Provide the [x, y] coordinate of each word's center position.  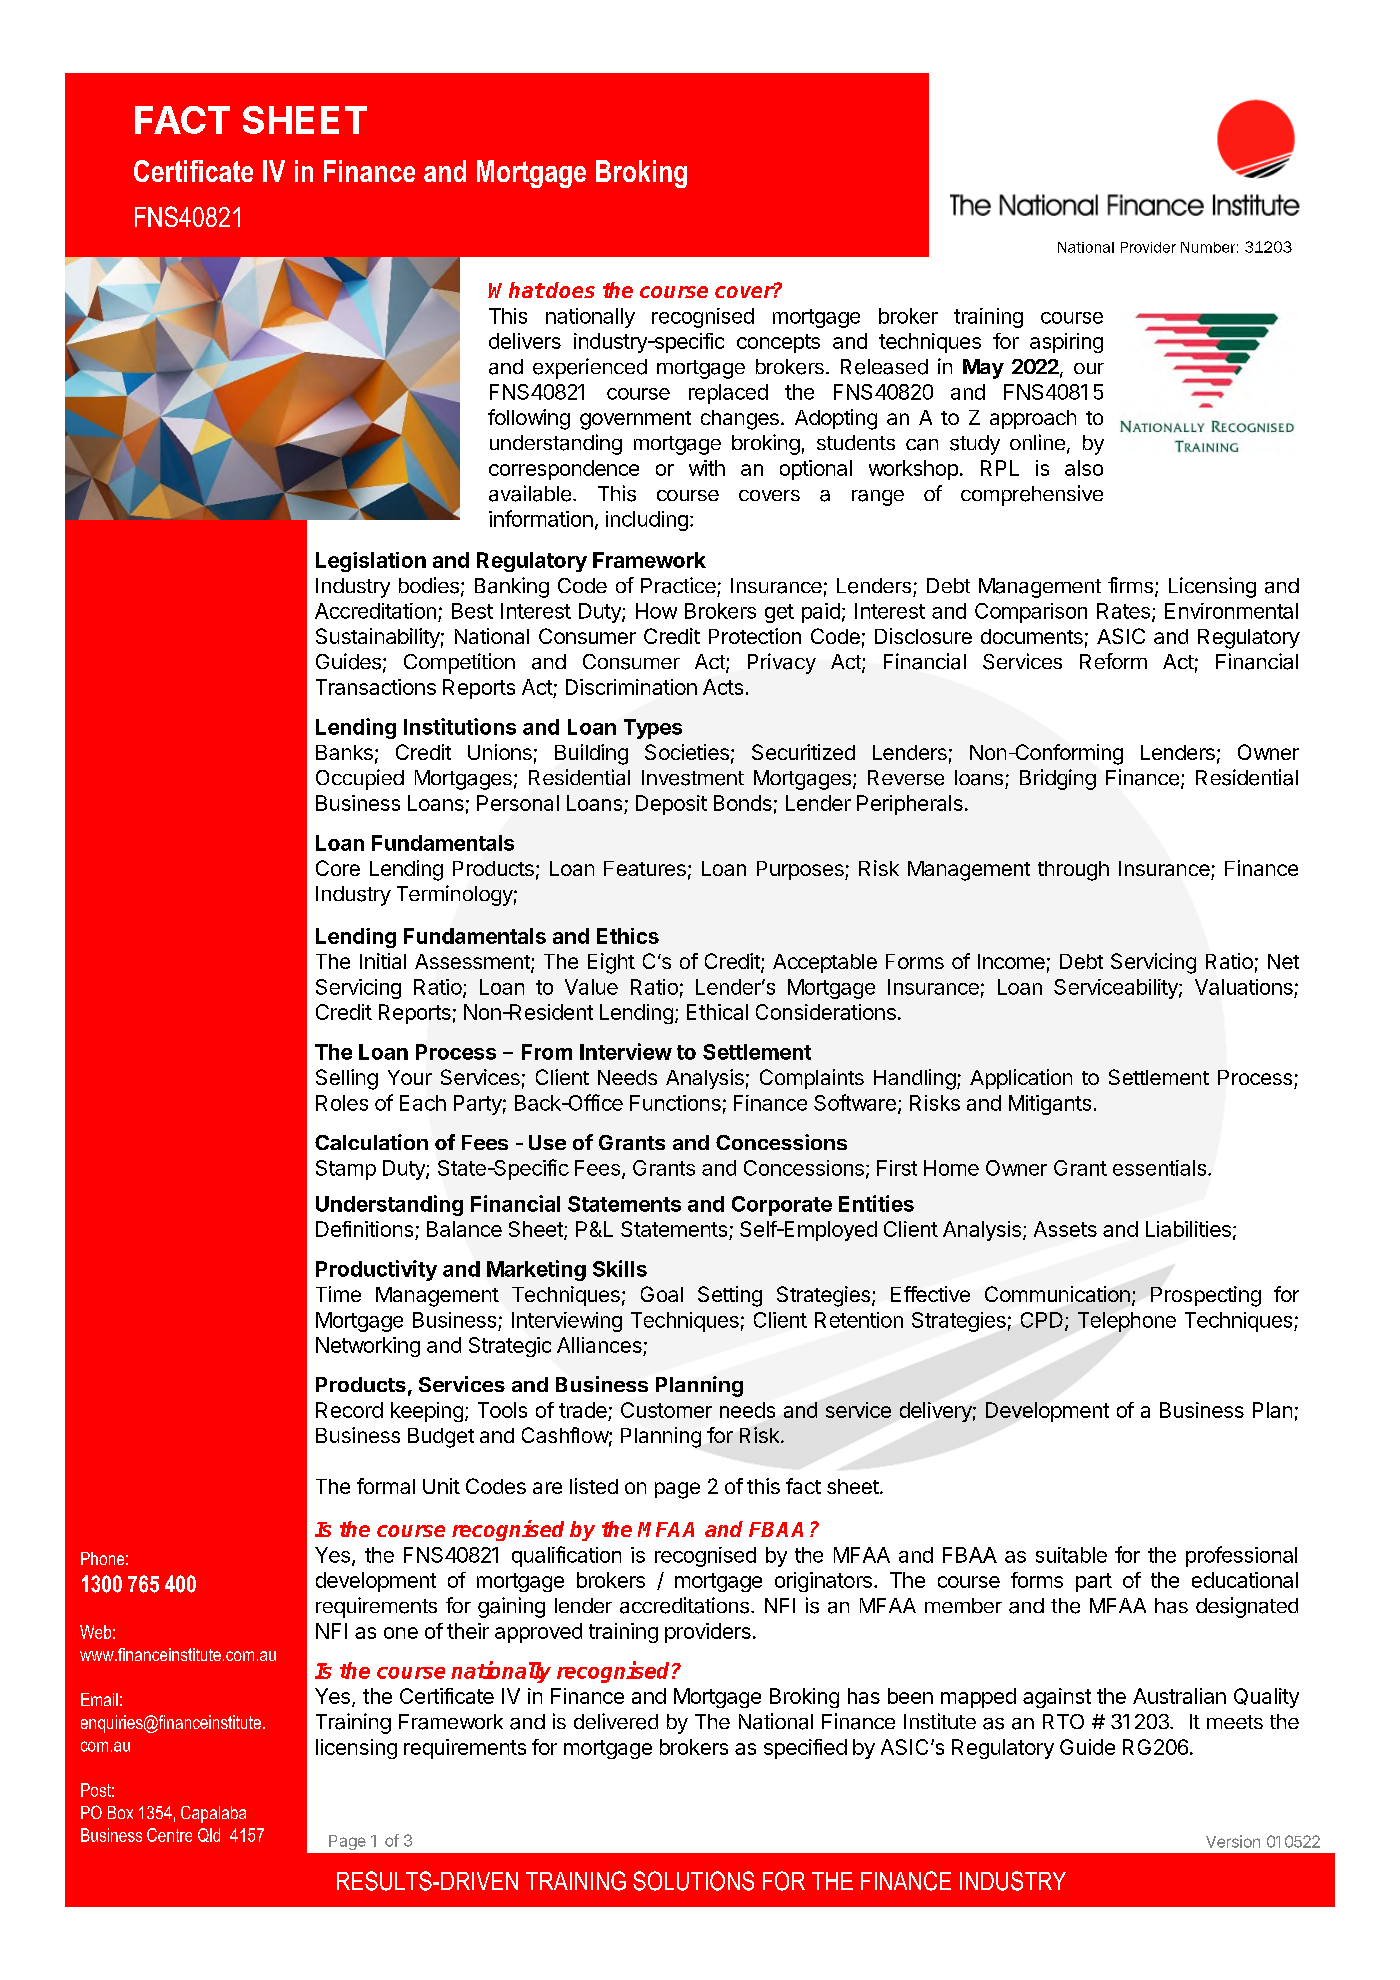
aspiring [1066, 343]
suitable [1071, 1555]
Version [1233, 1841]
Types [653, 729]
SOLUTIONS [693, 1881]
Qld [209, 1835]
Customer [666, 1410]
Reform [1113, 661]
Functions [675, 1103]
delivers [525, 341]
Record [349, 1410]
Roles [342, 1103]
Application [1021, 1079]
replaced [728, 394]
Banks [344, 752]
